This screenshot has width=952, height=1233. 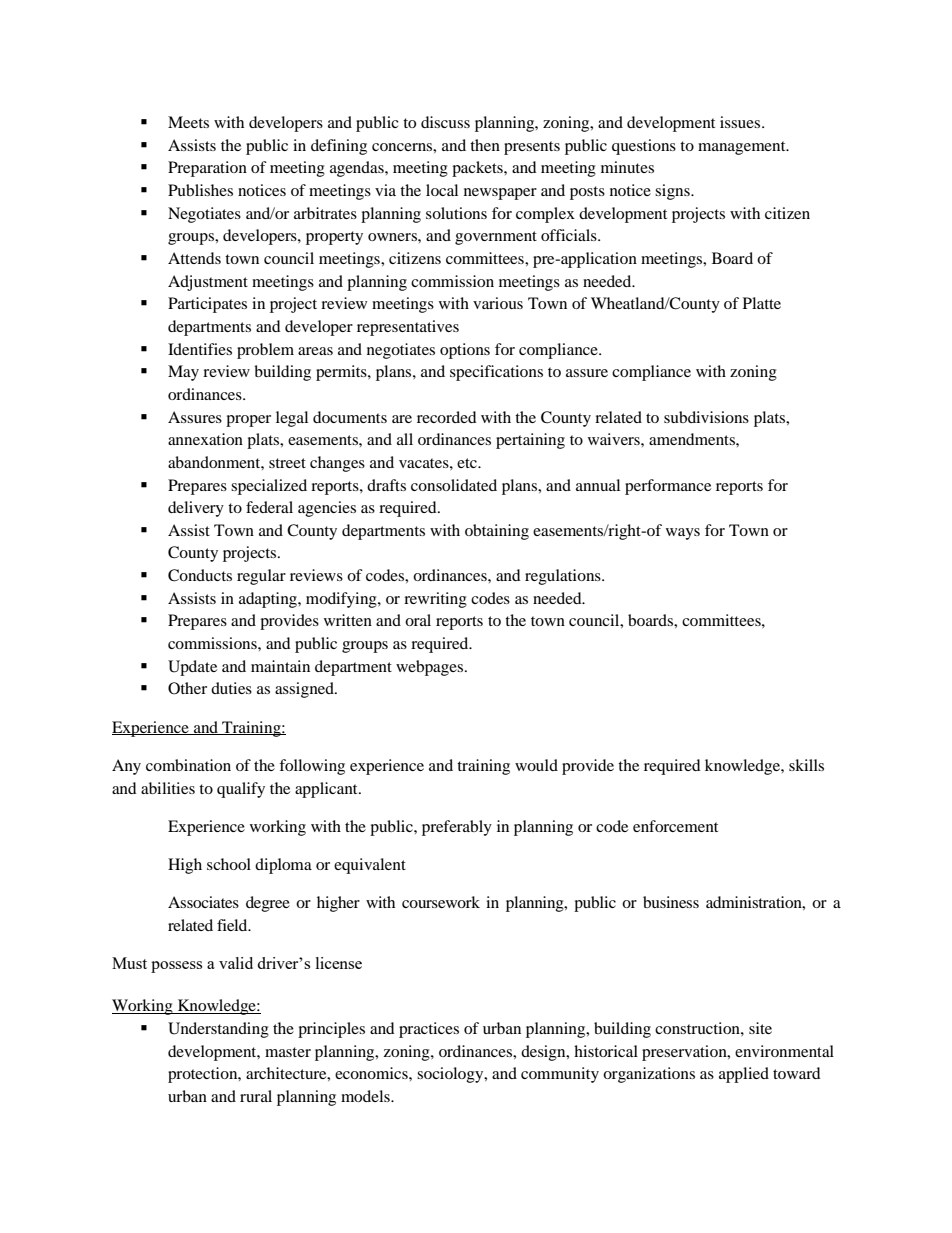 I want to click on ways, so click(x=683, y=534).
